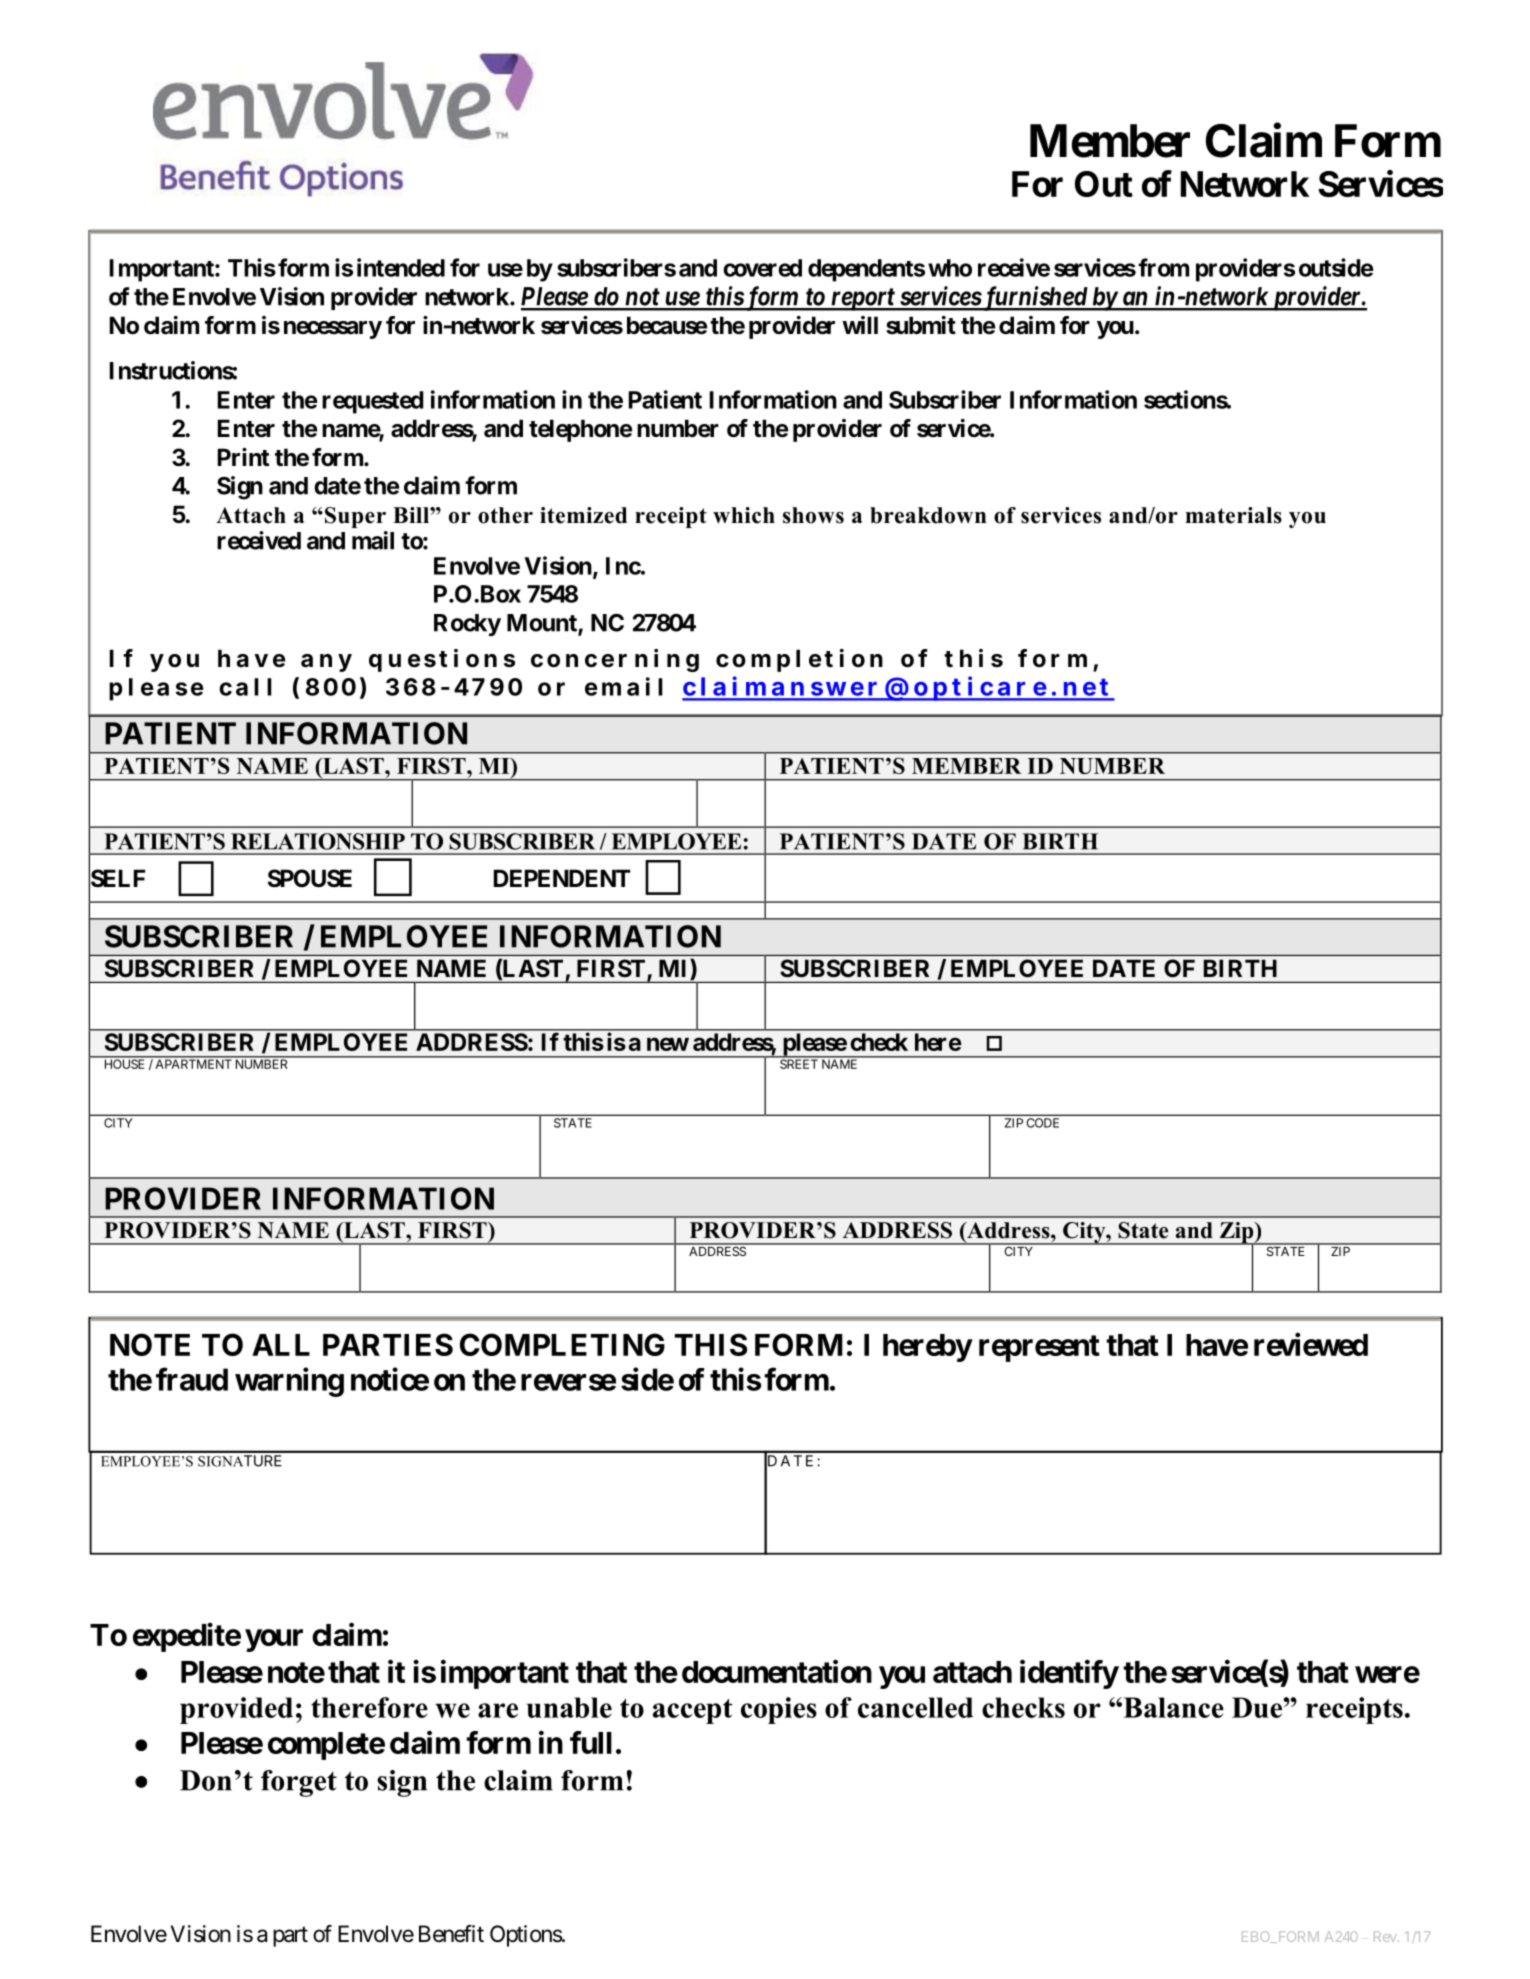 The height and width of the document is (1979, 1530). What do you see at coordinates (318, 841) in the document?
I see `RELATIONSHIP` at bounding box center [318, 841].
